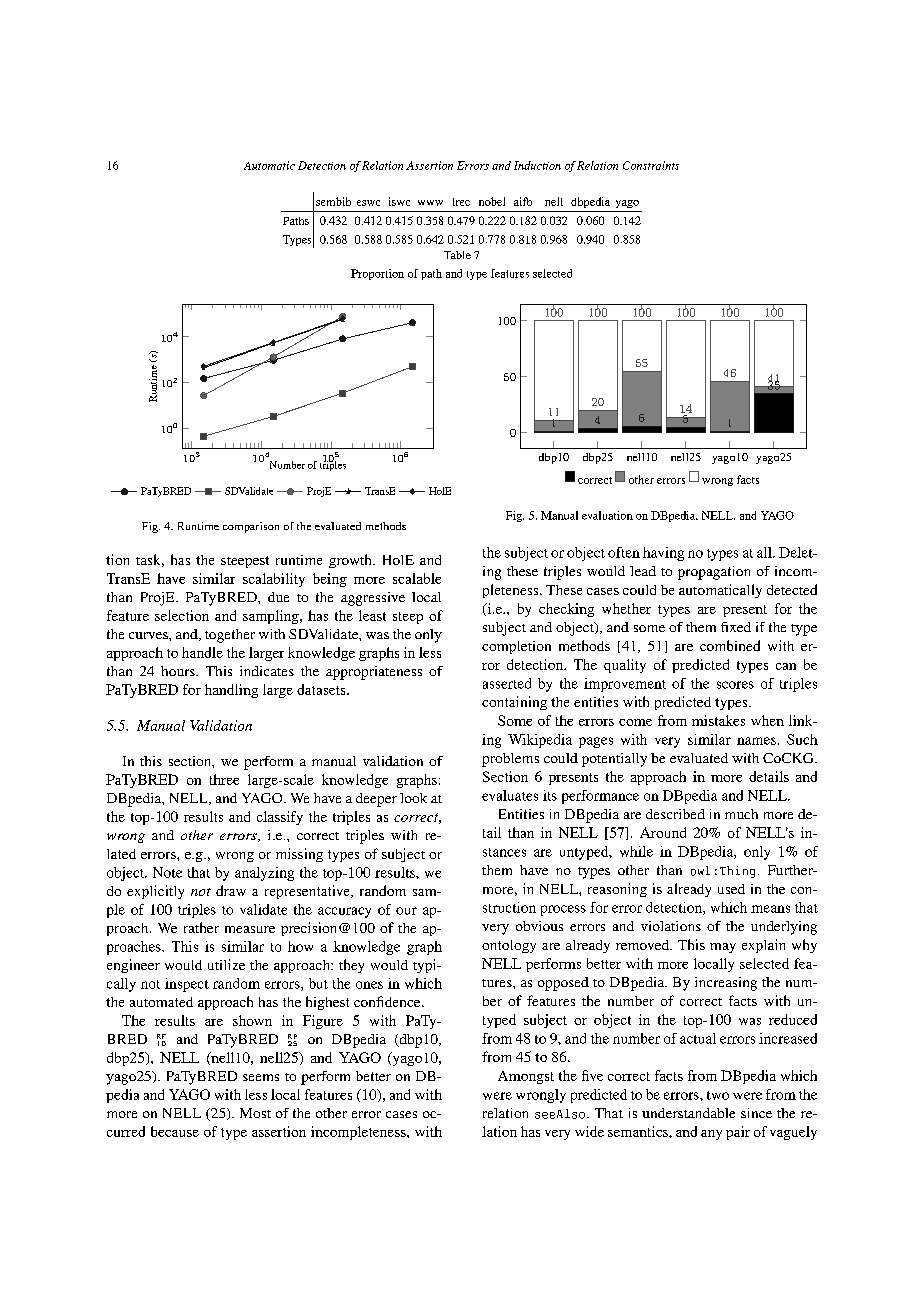 The height and width of the image is (1308, 924). I want to click on evaluates, so click(510, 795).
